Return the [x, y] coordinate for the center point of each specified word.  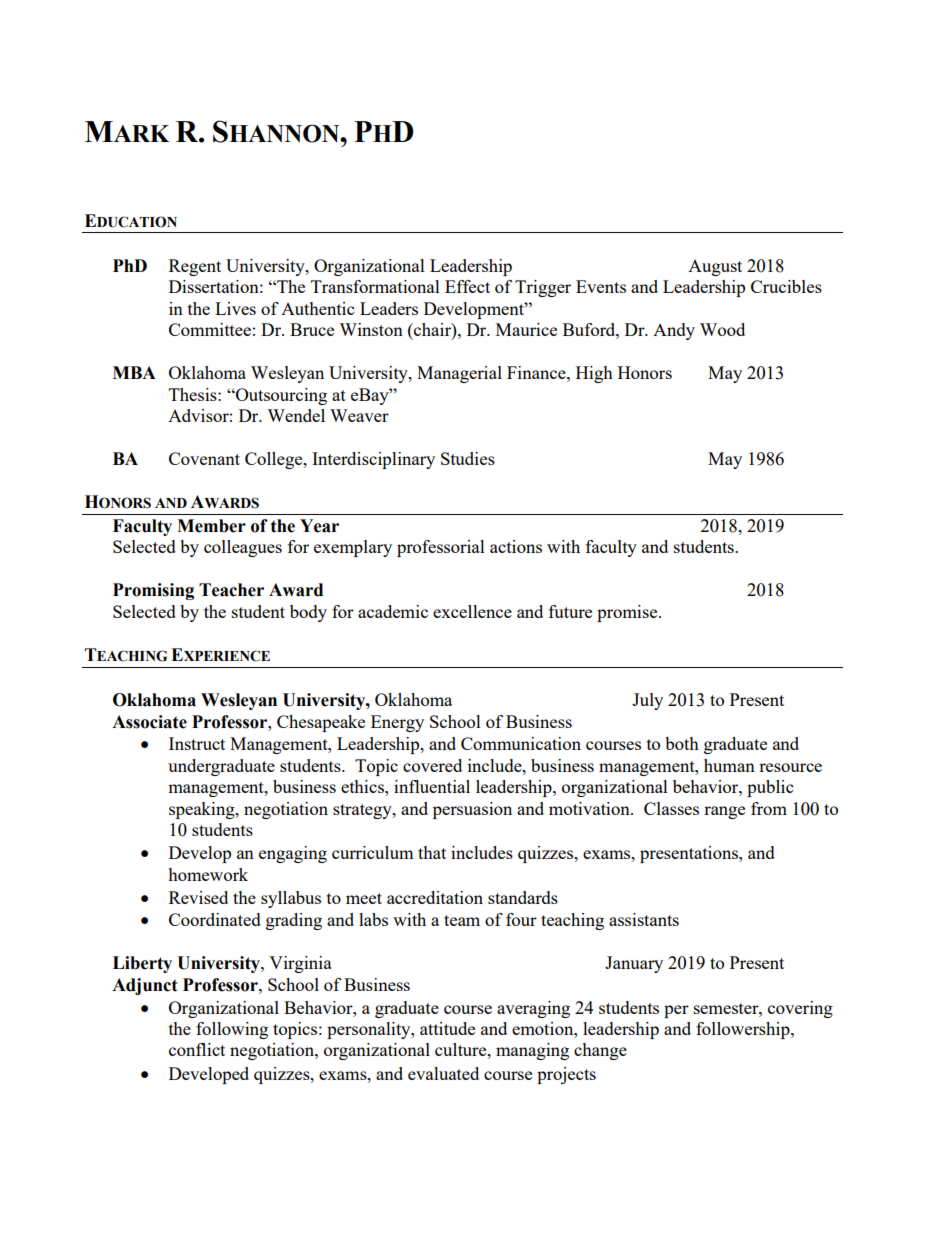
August [715, 268]
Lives [235, 308]
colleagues [243, 548]
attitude [447, 1028]
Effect [467, 286]
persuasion [472, 810]
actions [516, 546]
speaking [203, 810]
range [724, 812]
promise [628, 613]
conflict [197, 1049]
